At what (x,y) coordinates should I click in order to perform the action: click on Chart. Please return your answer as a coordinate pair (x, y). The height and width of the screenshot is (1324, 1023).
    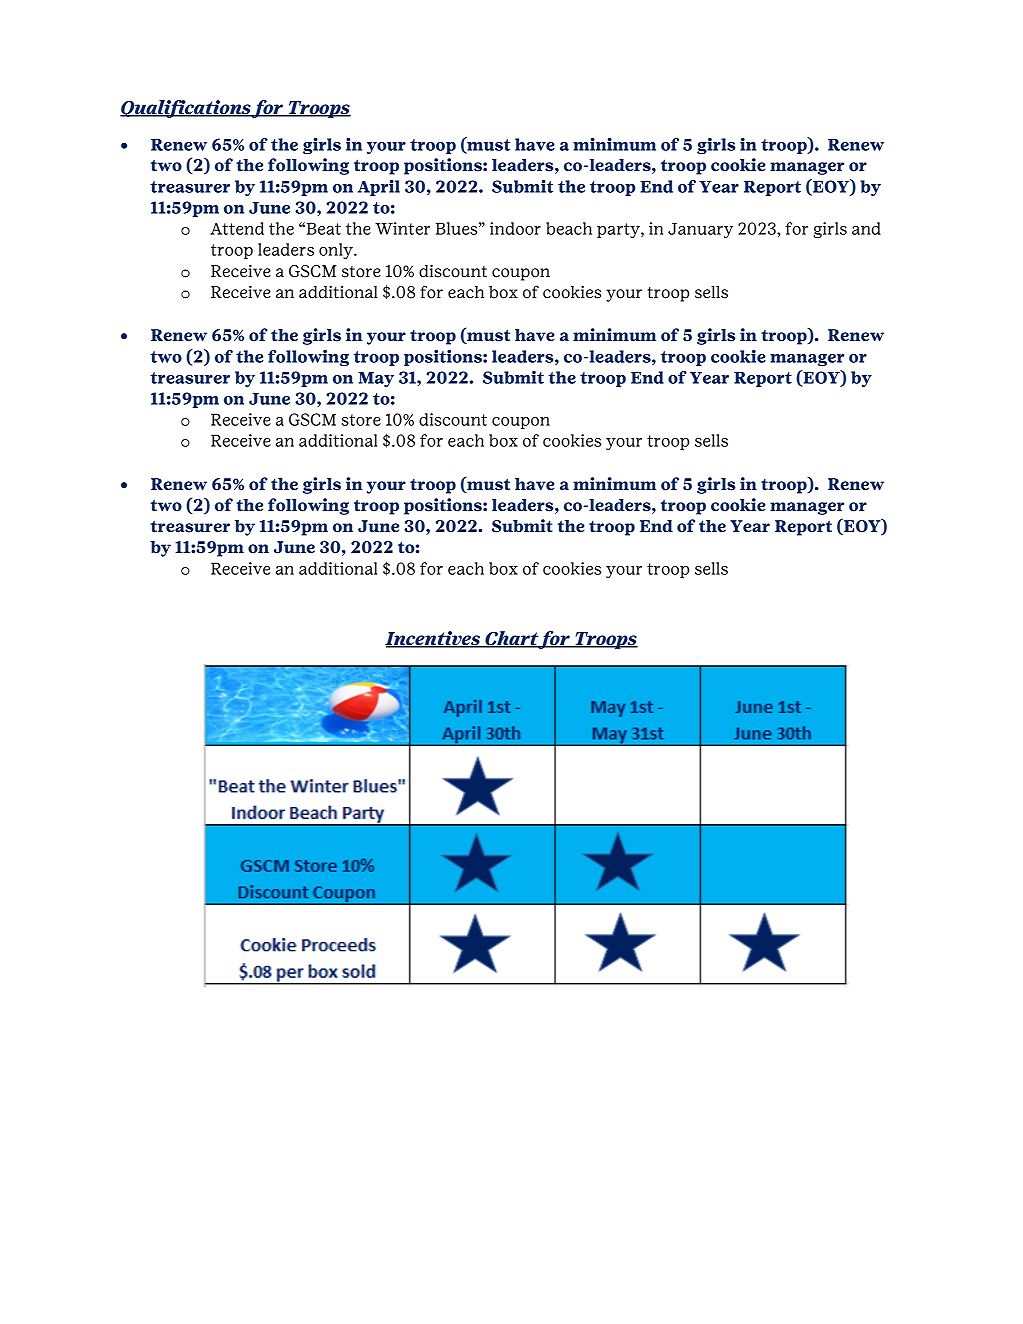
    Looking at the image, I should click on (512, 639).
